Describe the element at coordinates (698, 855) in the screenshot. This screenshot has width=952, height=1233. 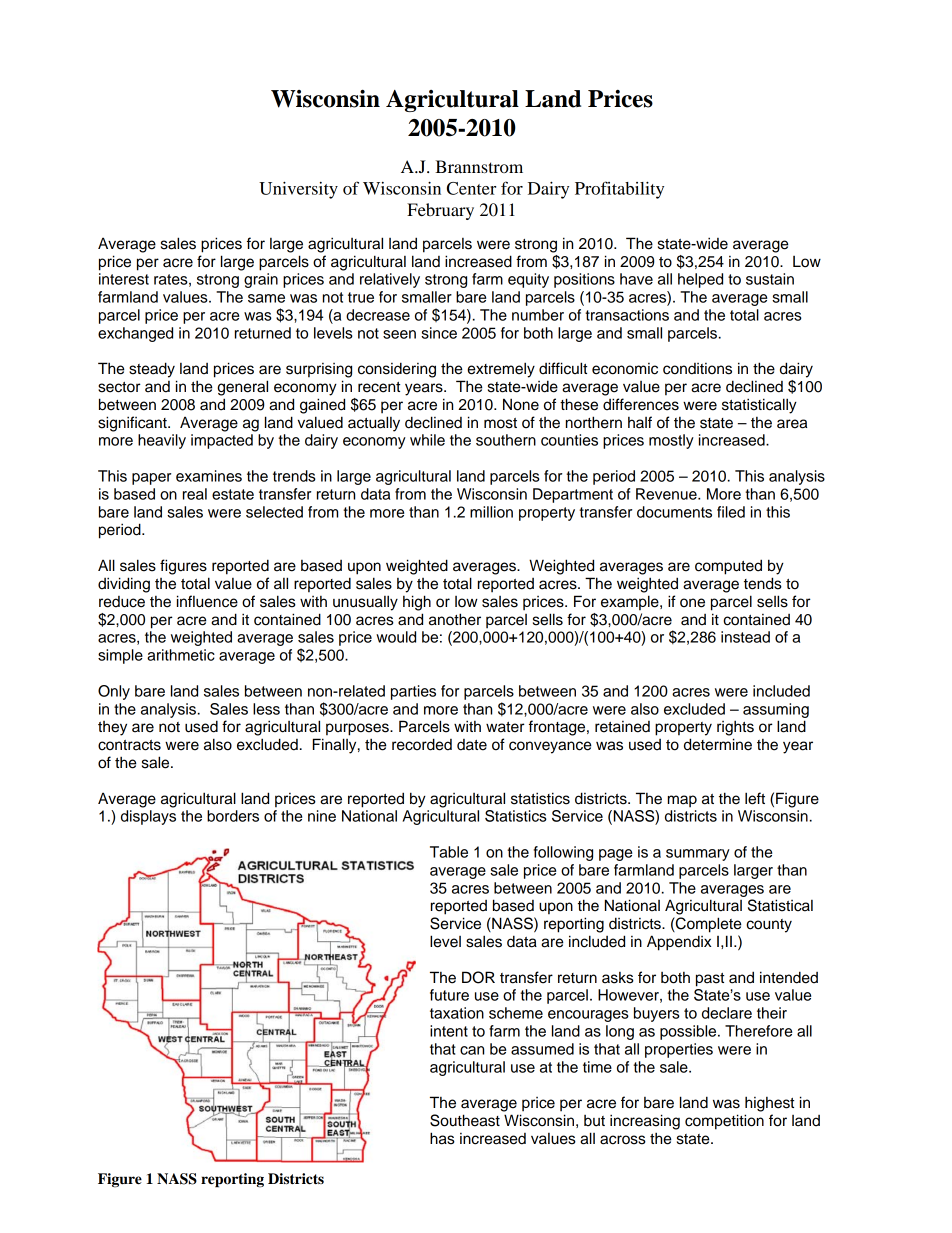
I see `summary` at that location.
